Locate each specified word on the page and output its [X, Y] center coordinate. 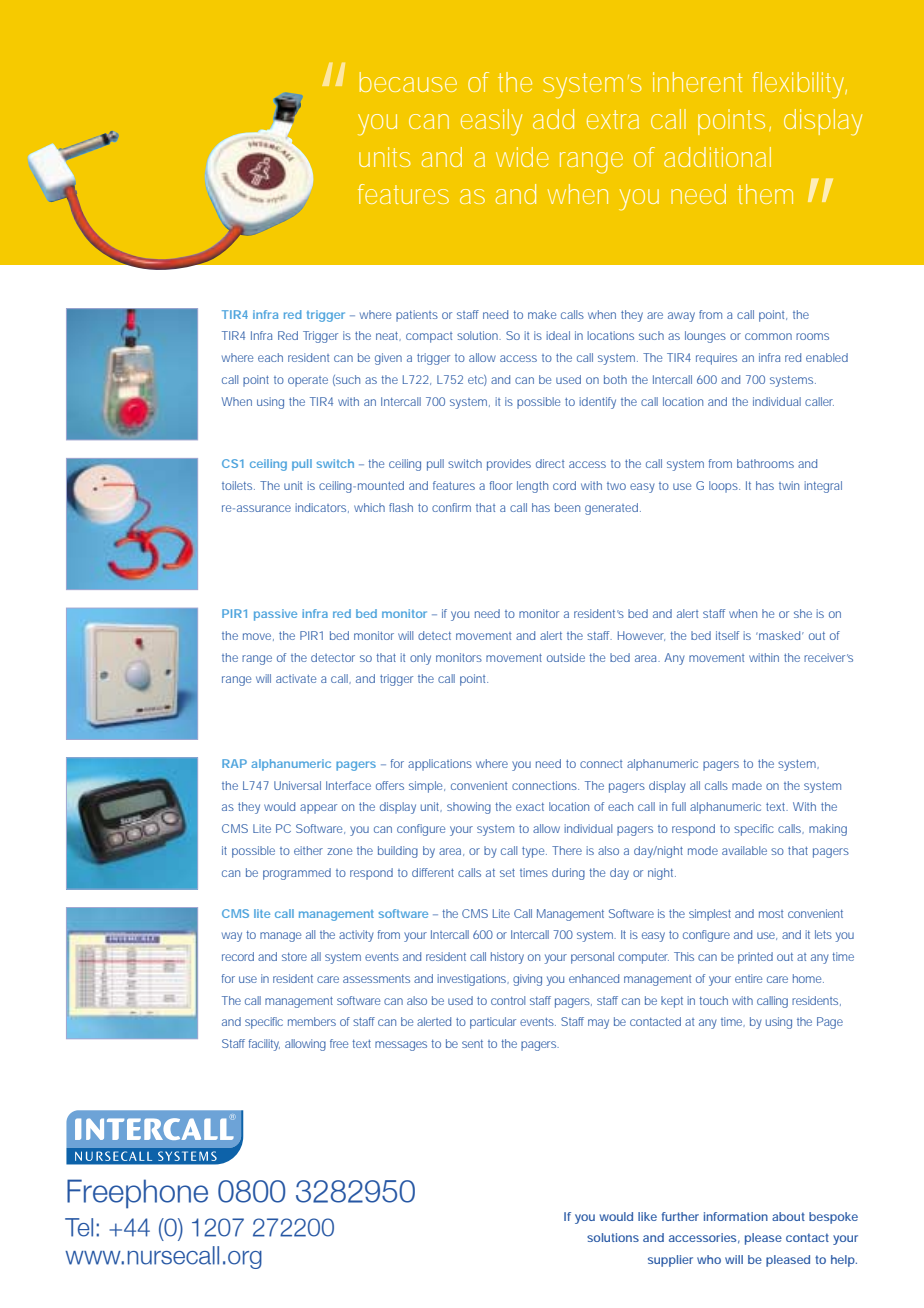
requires [716, 359]
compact [429, 337]
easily [491, 122]
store [294, 957]
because [408, 82]
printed [755, 958]
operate [308, 381]
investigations [473, 980]
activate [296, 678]
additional [717, 157]
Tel [79, 1227]
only [420, 659]
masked [780, 635]
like [647, 1216]
